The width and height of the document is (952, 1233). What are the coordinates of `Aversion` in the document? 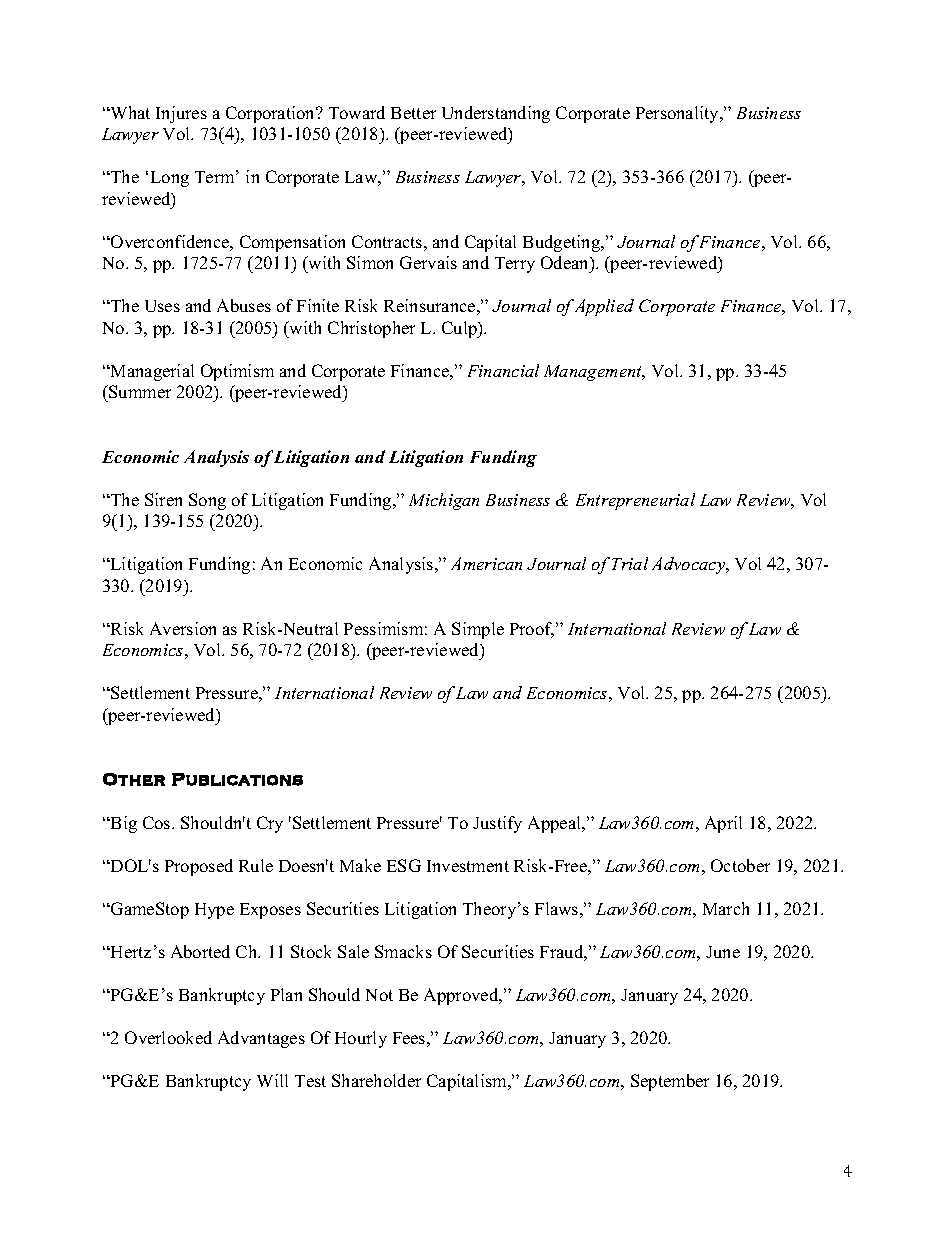 It's located at (183, 628).
